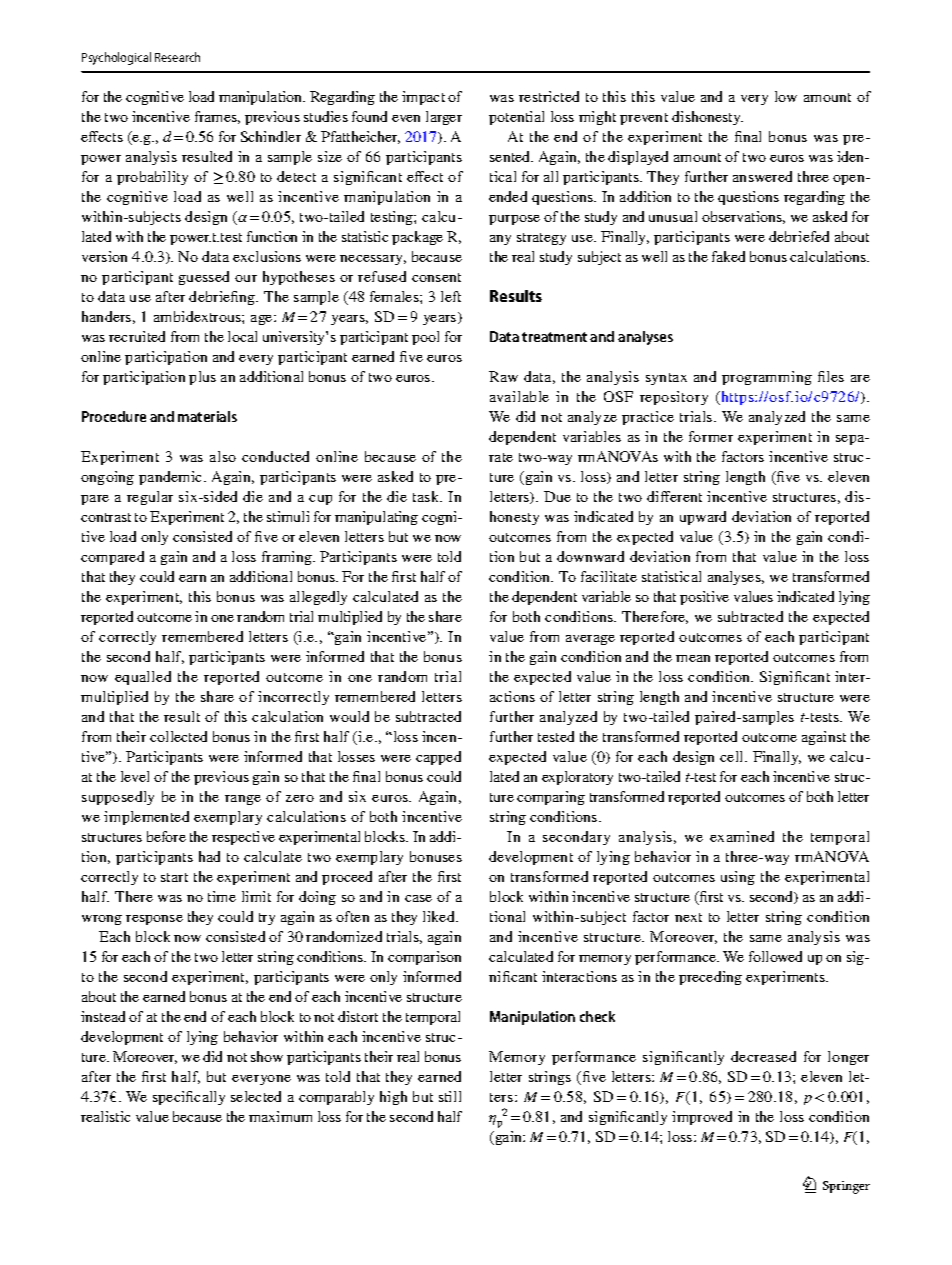 This screenshot has height=1265, width=952. What do you see at coordinates (256, 1096) in the screenshot?
I see `selected` at bounding box center [256, 1096].
